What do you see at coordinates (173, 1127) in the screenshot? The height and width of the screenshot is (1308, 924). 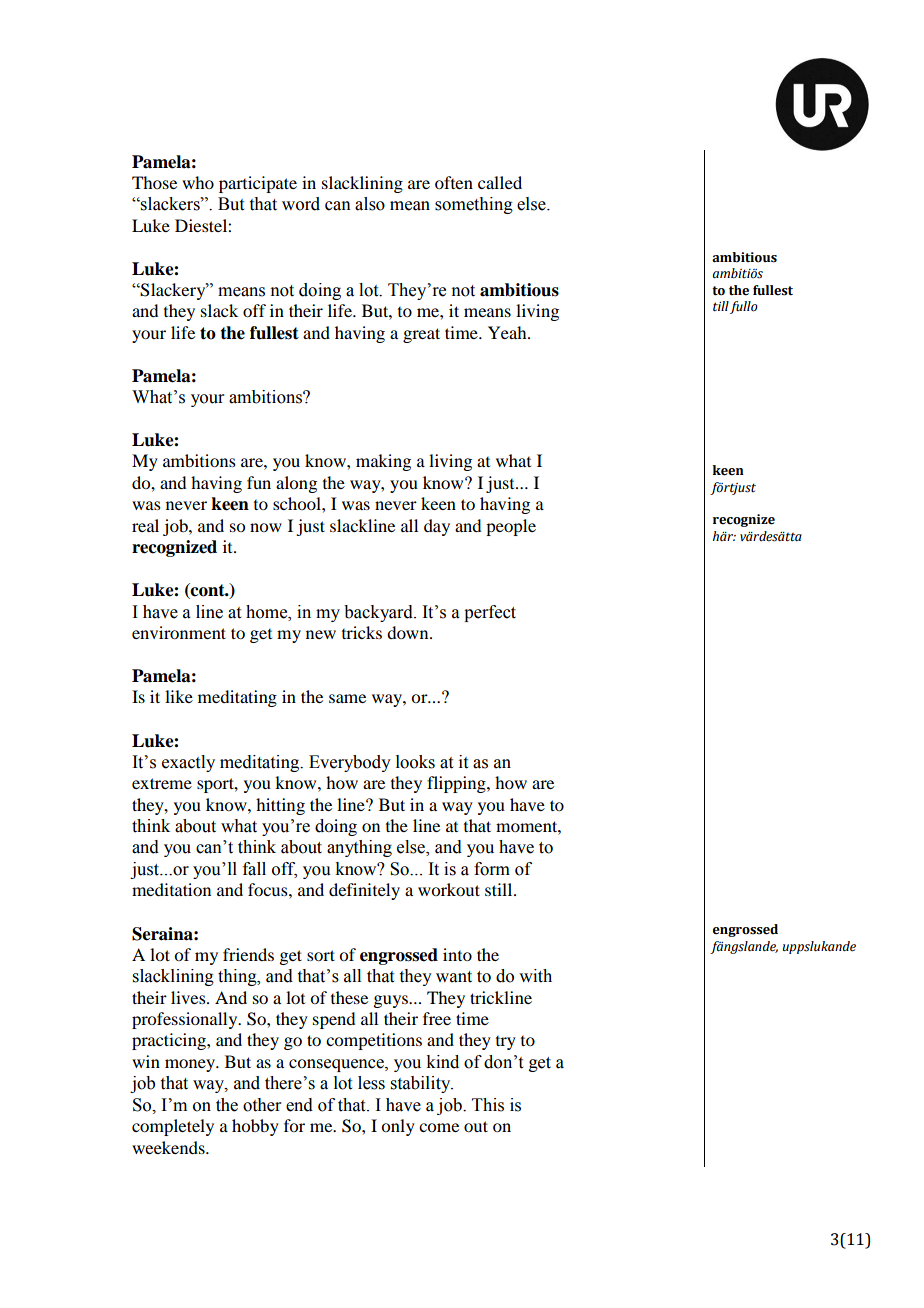 I see `completely` at bounding box center [173, 1127].
